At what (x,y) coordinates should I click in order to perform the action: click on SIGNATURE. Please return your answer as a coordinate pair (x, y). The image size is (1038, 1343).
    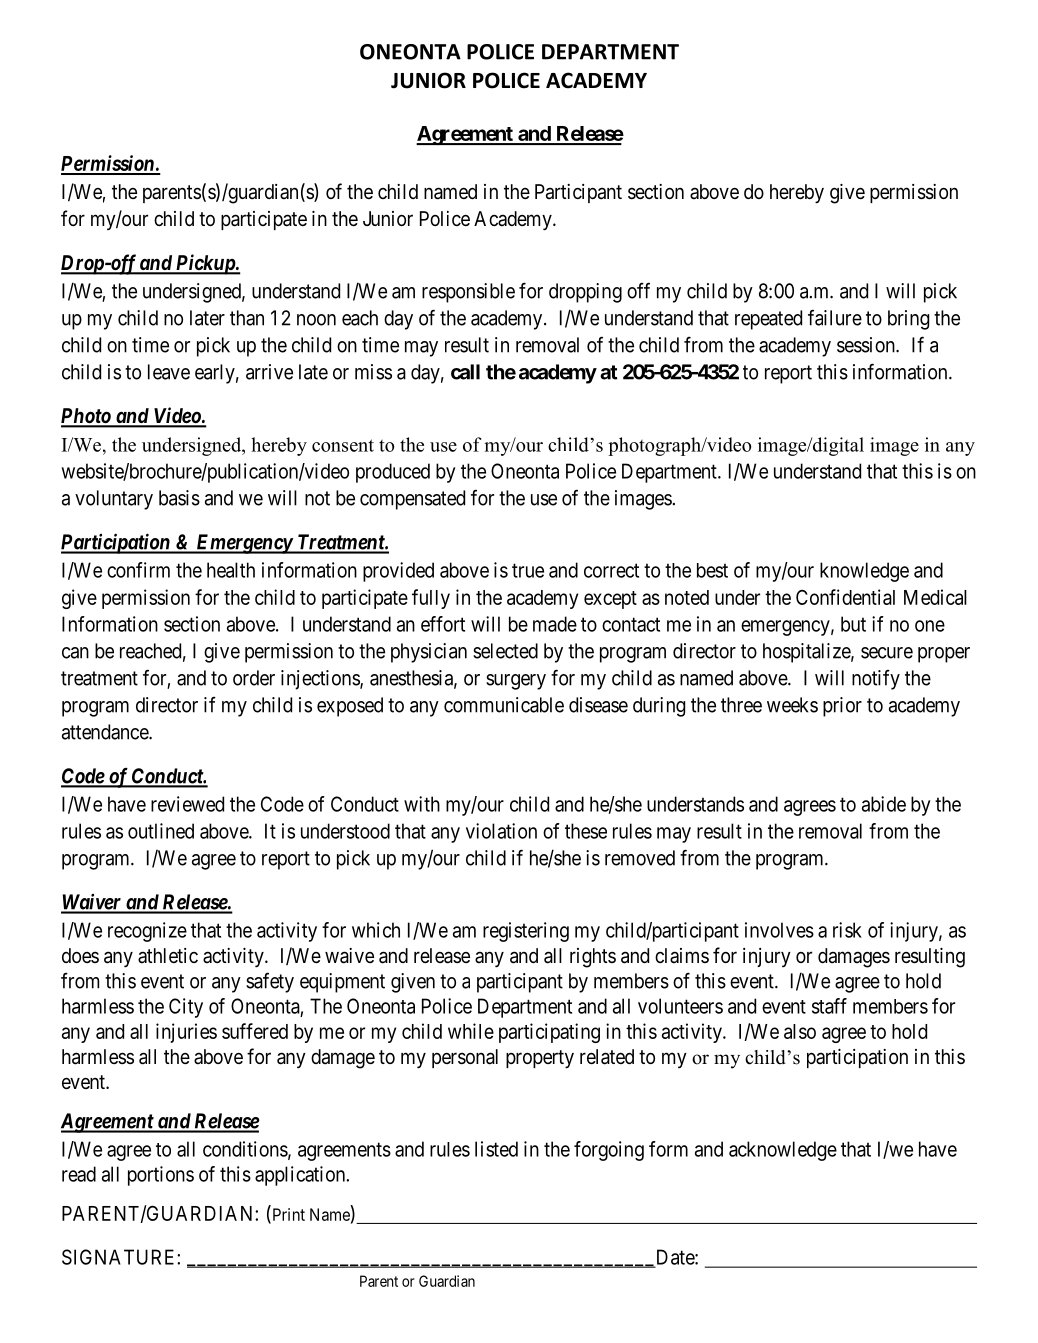
    Looking at the image, I should click on (120, 1257).
